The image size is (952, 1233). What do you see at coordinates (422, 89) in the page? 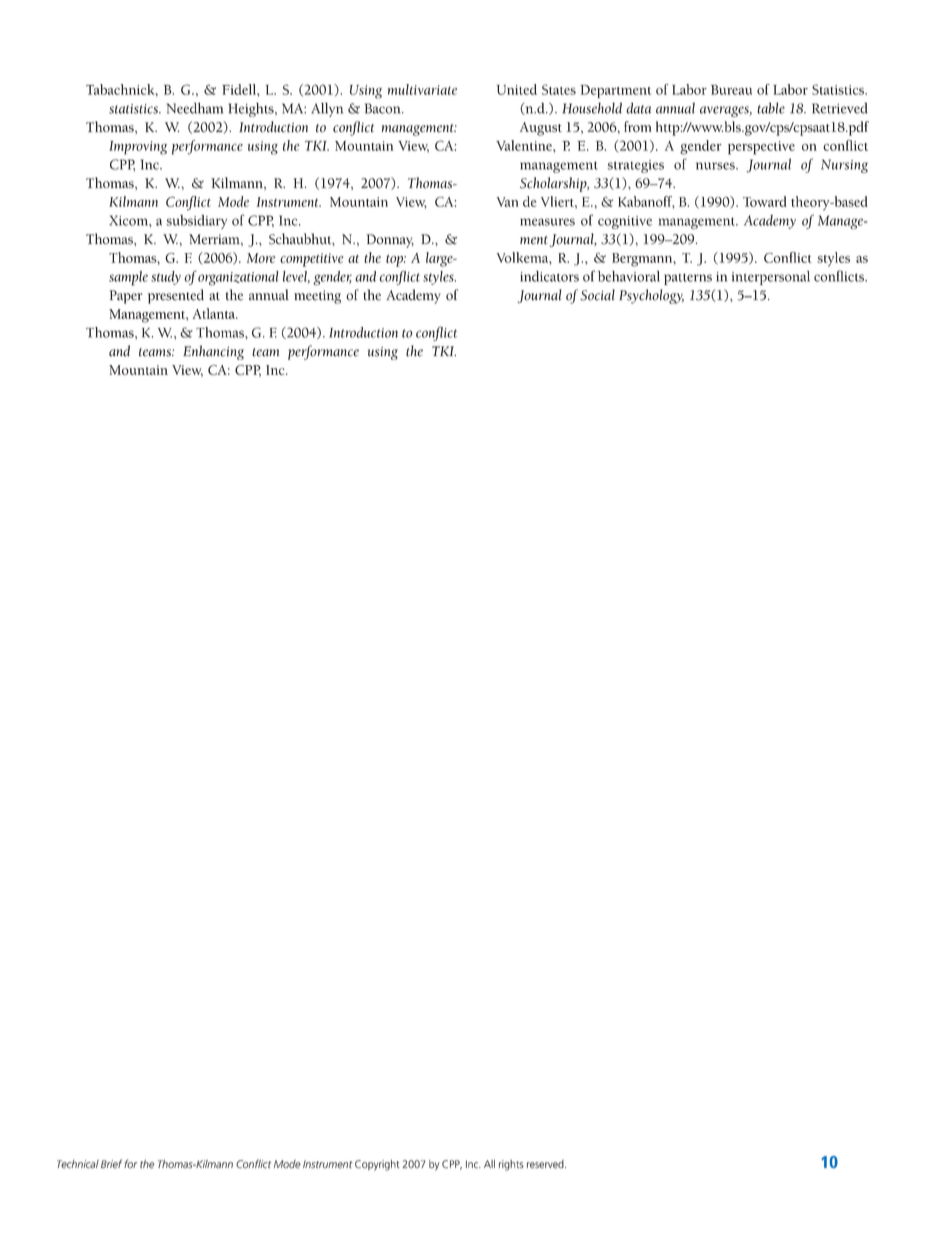
I see `multivariate` at bounding box center [422, 89].
